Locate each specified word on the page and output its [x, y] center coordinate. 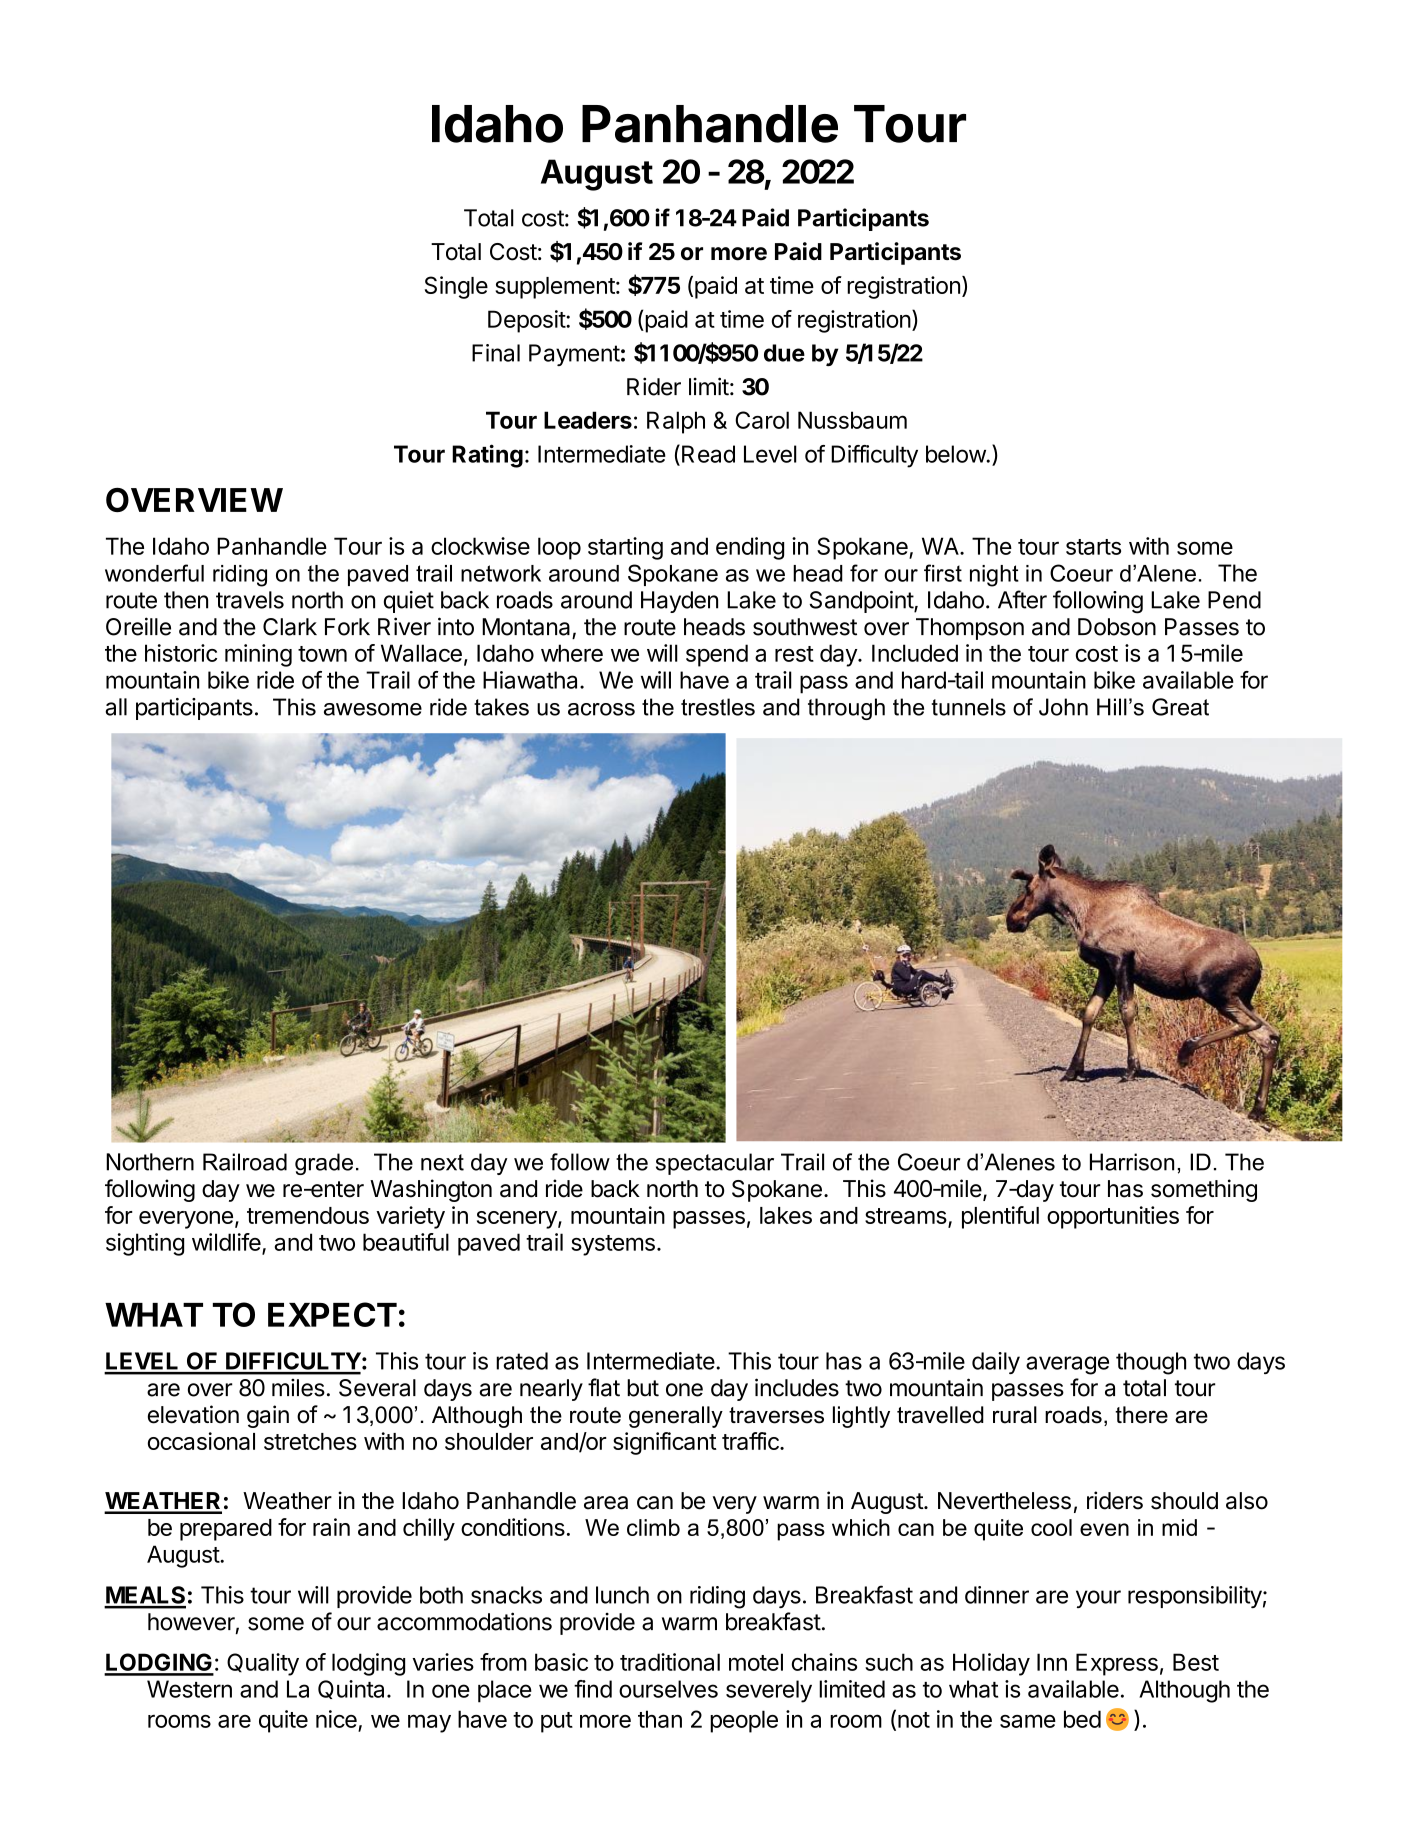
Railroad [245, 1162]
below [956, 454]
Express [1117, 1664]
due [784, 353]
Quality [263, 1664]
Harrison [1132, 1162]
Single [456, 287]
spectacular [715, 1164]
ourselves [668, 1689]
